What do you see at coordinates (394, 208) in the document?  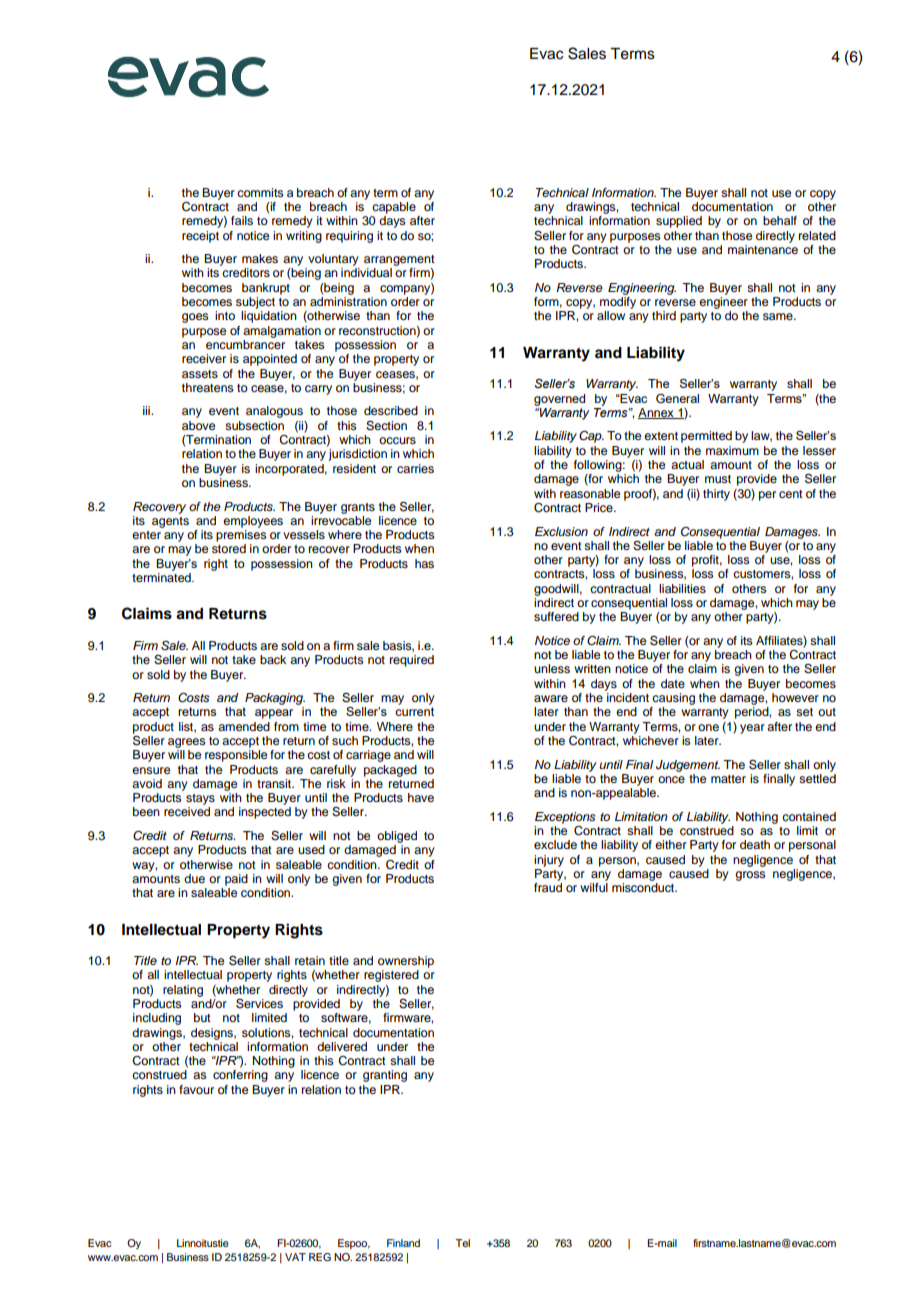 I see `capable` at bounding box center [394, 208].
